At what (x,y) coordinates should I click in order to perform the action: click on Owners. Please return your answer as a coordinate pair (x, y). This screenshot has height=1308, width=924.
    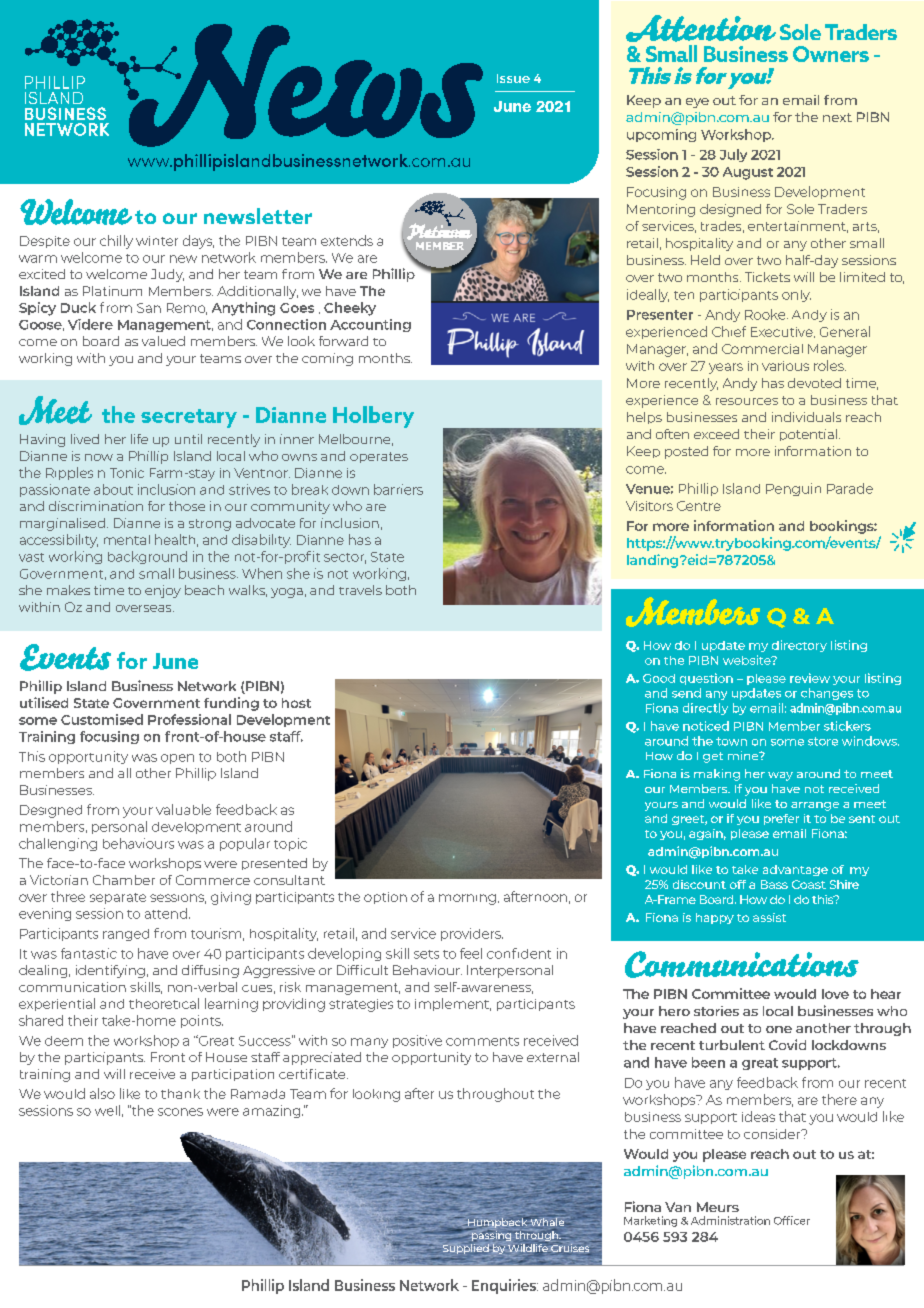
    Looking at the image, I should click on (831, 54).
